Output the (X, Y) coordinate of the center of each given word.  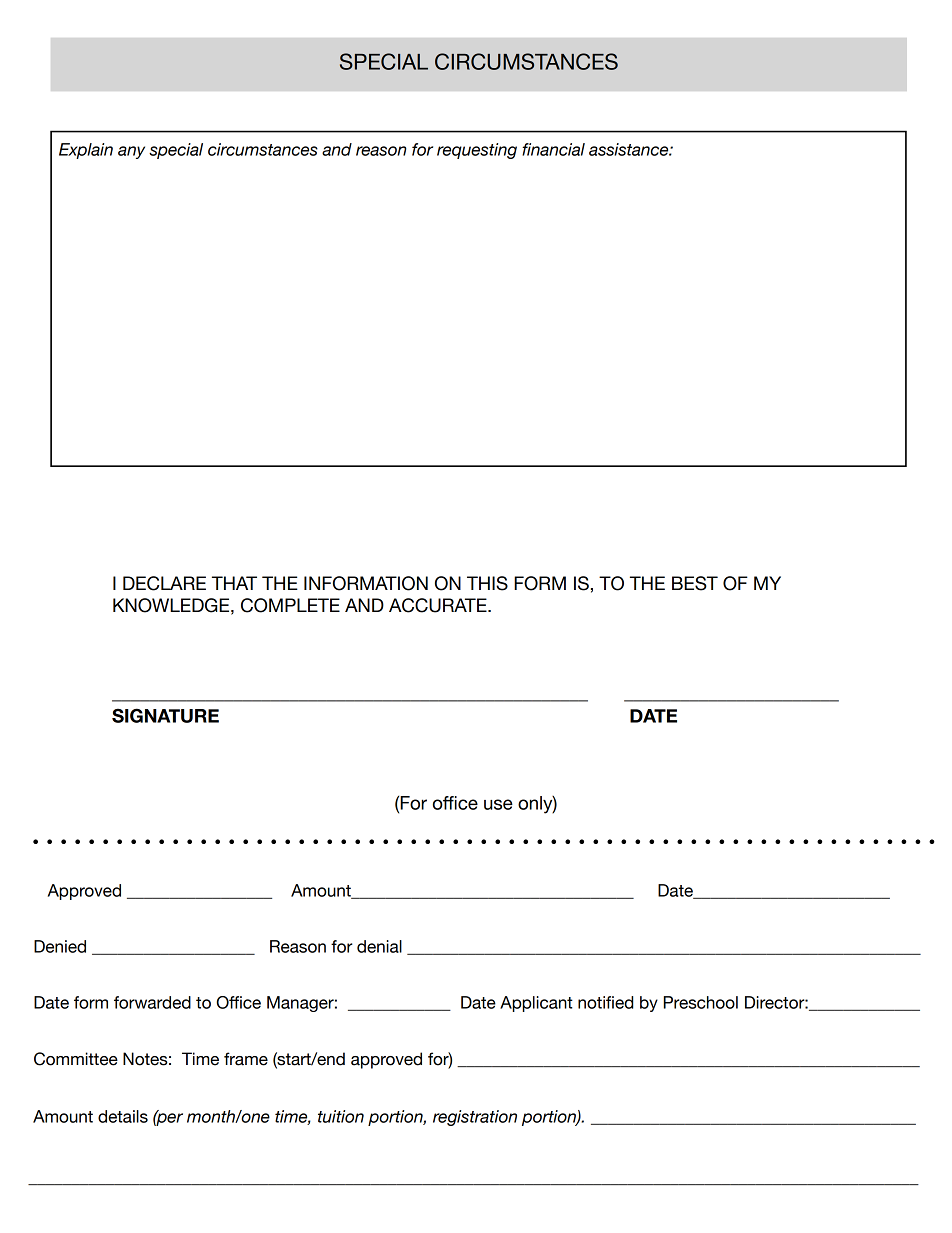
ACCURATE (439, 605)
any (131, 152)
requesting (477, 151)
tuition (341, 1116)
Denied (60, 946)
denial (379, 946)
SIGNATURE (165, 715)
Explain (86, 151)
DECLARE (164, 583)
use (498, 804)
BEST (695, 583)
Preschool (701, 1002)
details (123, 1116)
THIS (487, 583)
